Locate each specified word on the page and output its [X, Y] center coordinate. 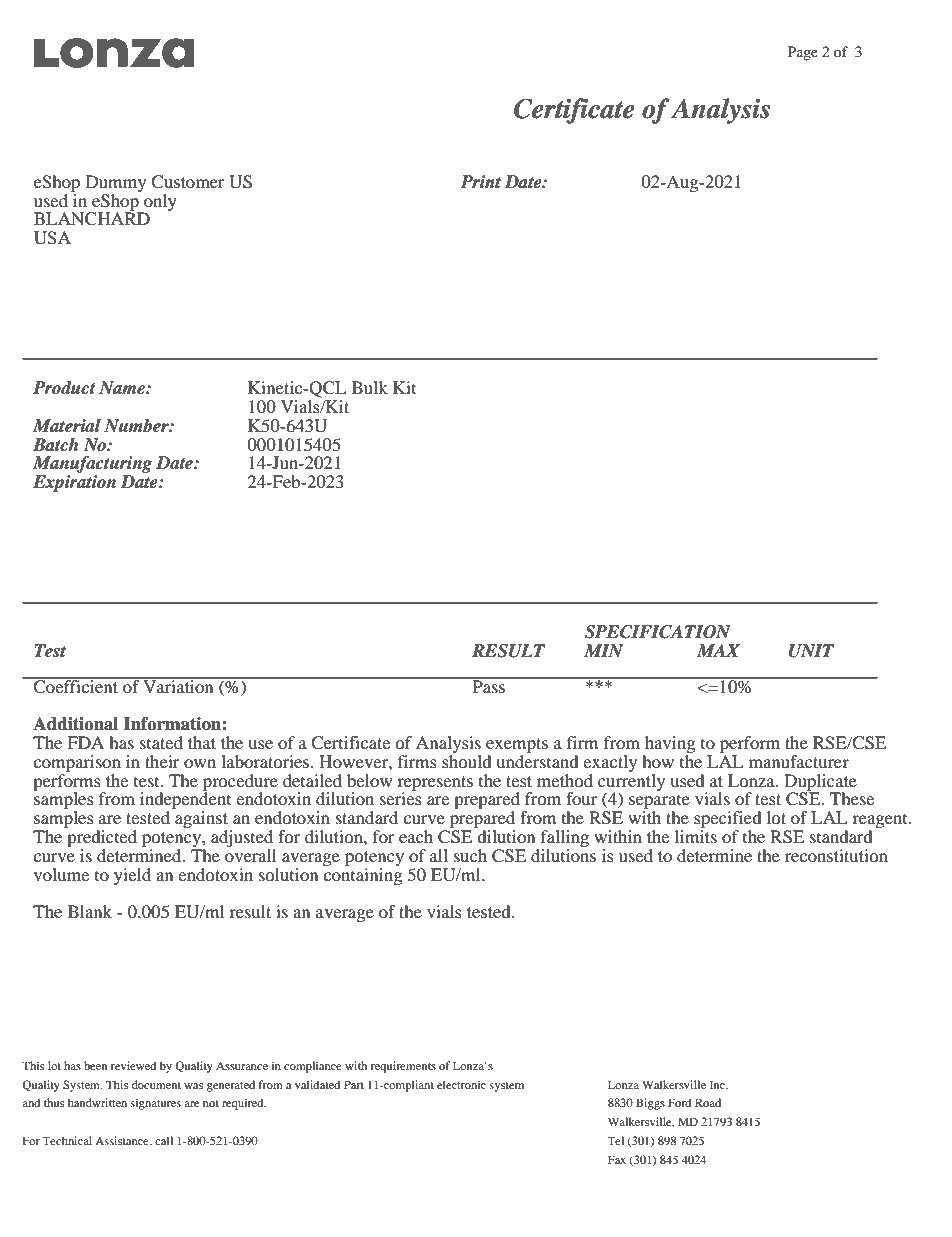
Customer [188, 182]
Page [803, 53]
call [164, 1140]
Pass [488, 685]
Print [480, 181]
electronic [461, 1084]
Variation [178, 685]
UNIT [811, 651]
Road [708, 1102]
